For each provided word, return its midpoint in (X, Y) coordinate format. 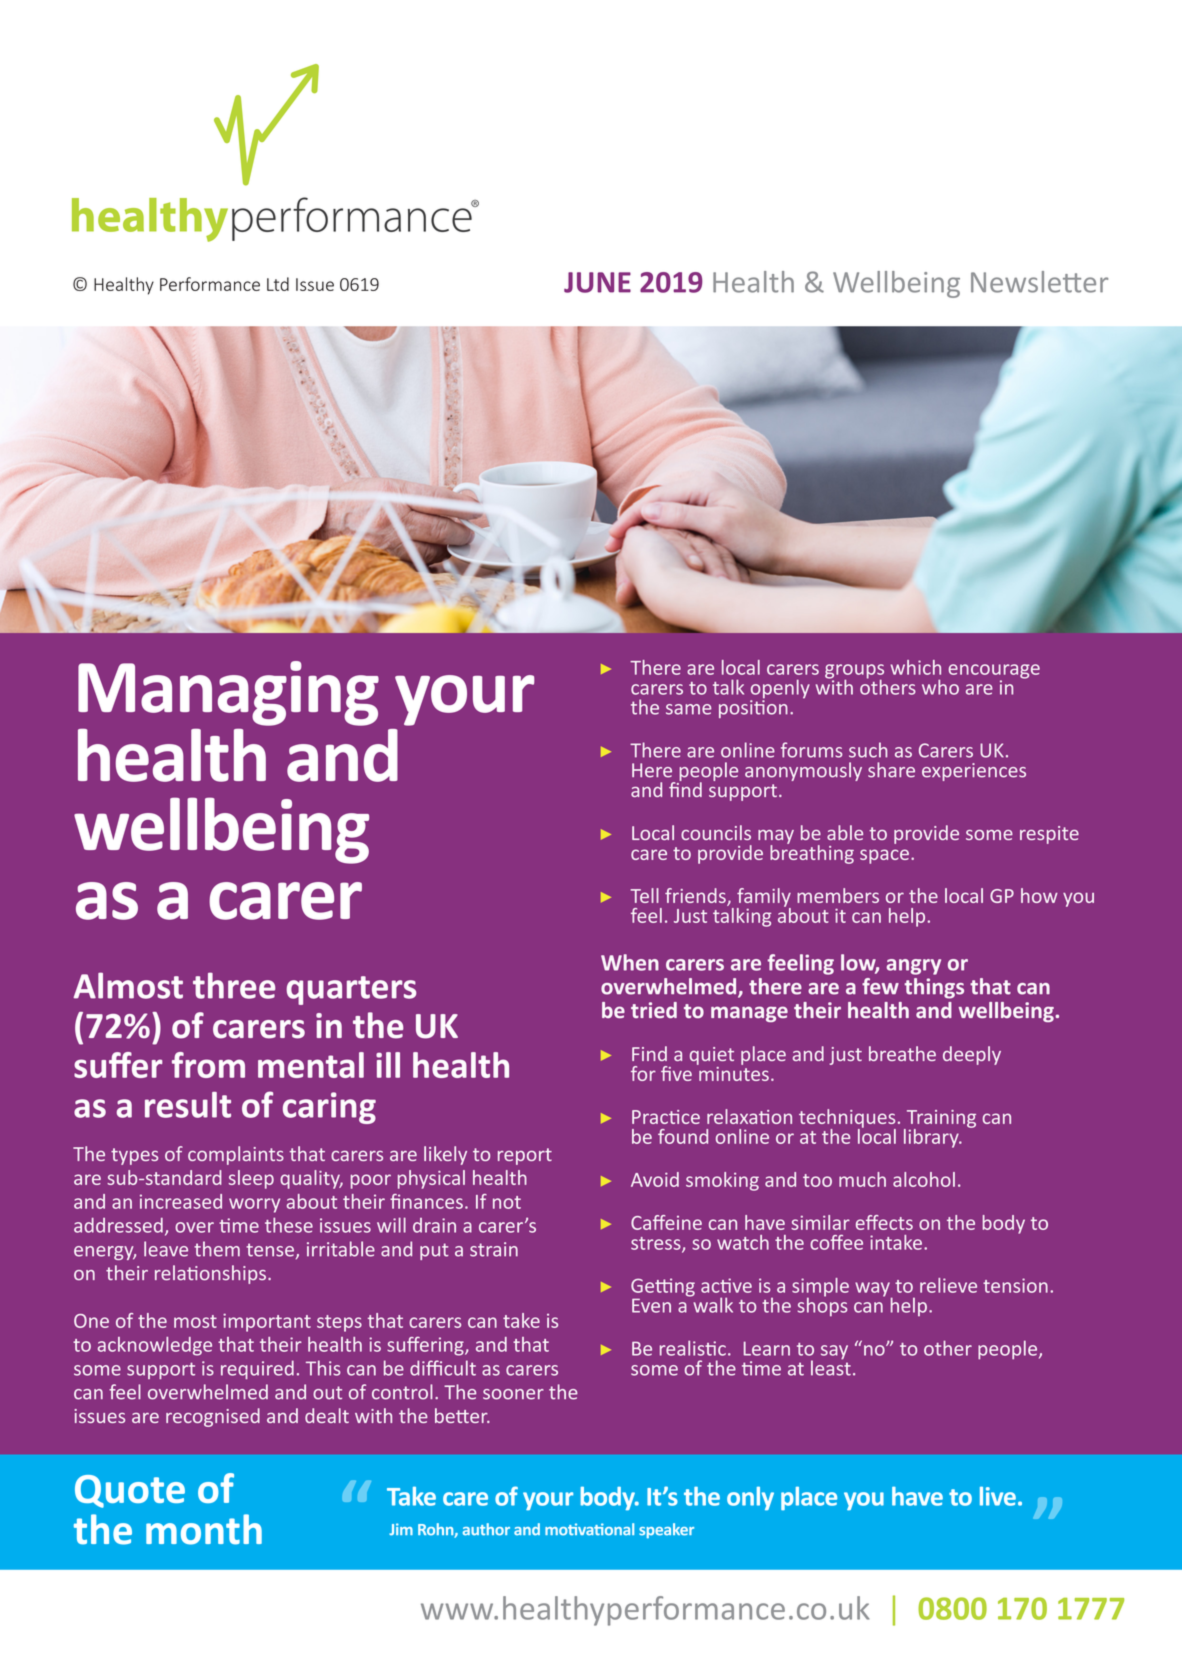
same (688, 709)
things (934, 988)
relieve (948, 1285)
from (208, 1065)
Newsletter (1039, 282)
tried (654, 1010)
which (915, 667)
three (234, 985)
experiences (974, 772)
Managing (228, 693)
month (204, 1529)
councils (716, 832)
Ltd (278, 284)
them (217, 1249)
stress (657, 1244)
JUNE (597, 282)
